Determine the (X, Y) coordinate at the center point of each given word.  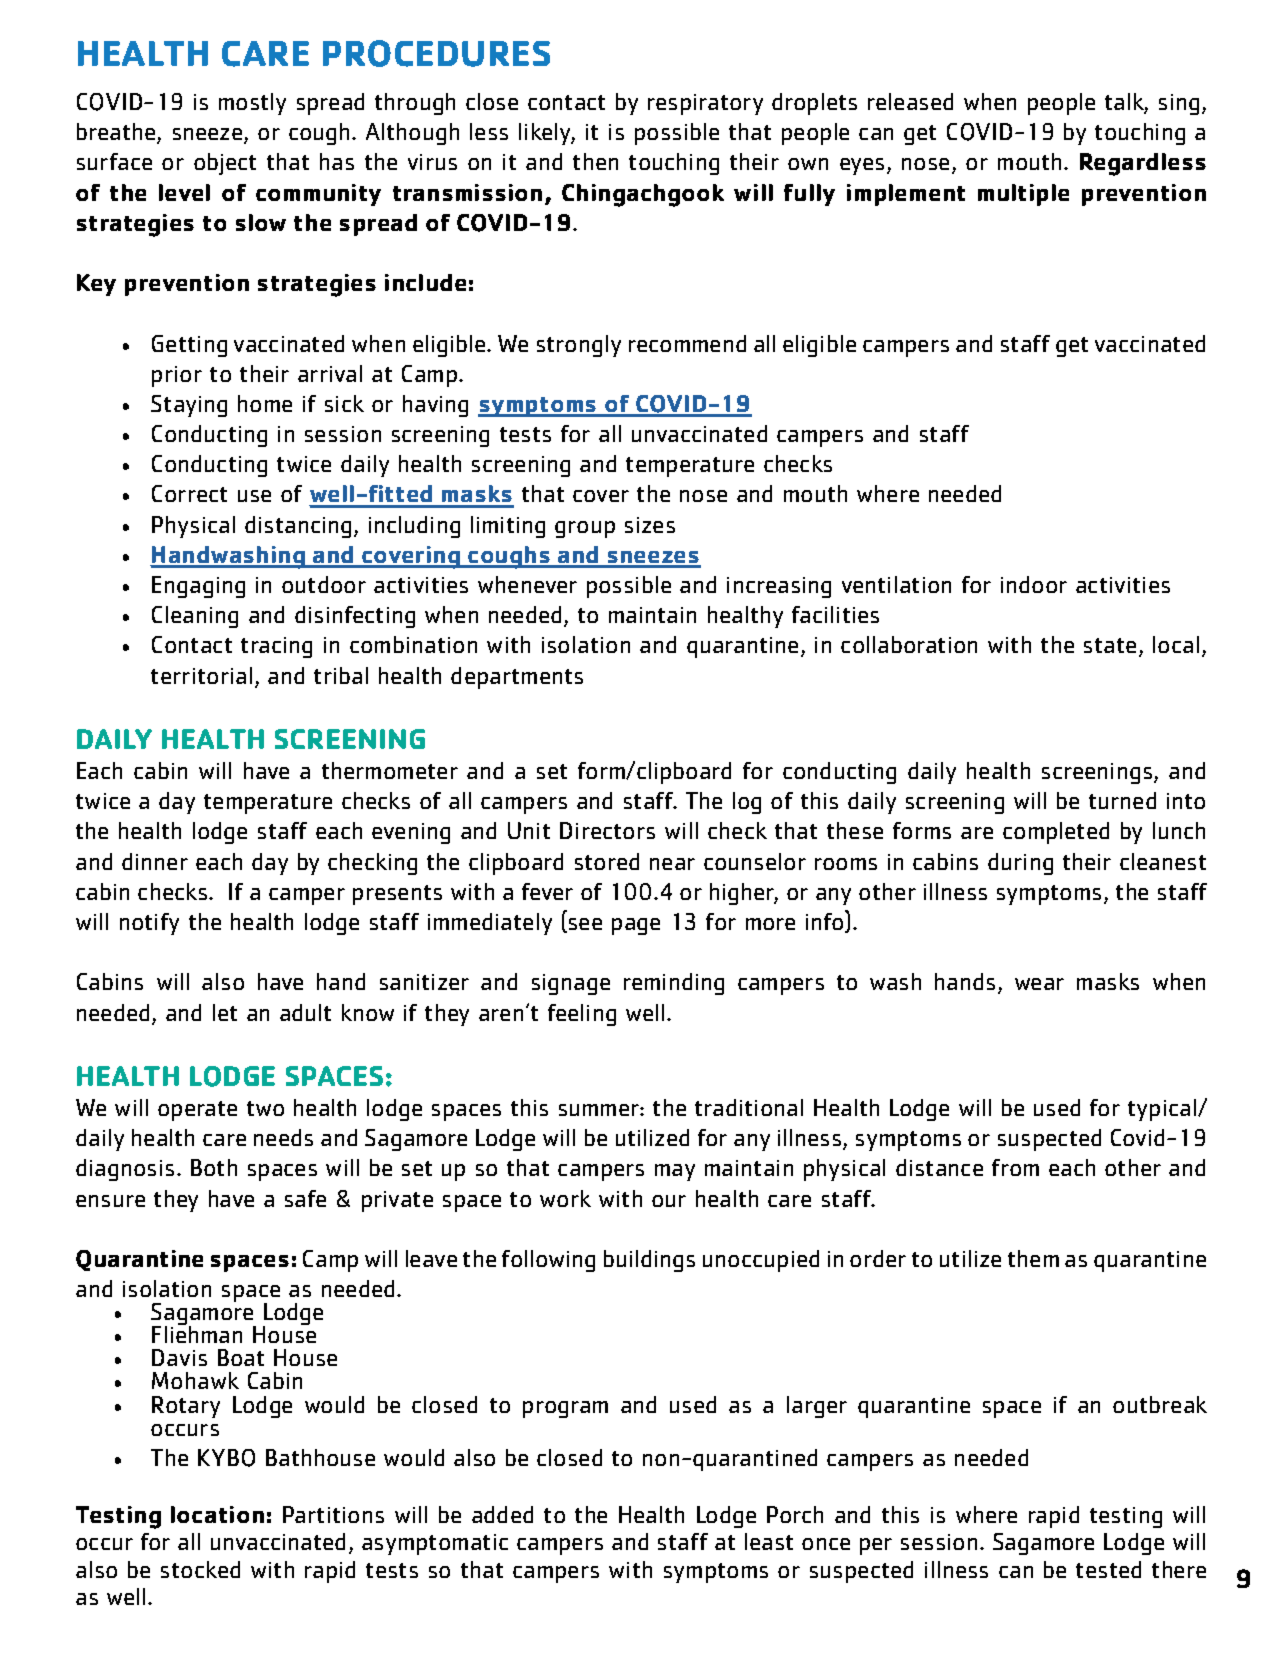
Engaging (198, 587)
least (769, 1541)
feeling (582, 1015)
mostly (252, 104)
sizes (650, 525)
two (265, 1108)
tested (1108, 1569)
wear (1039, 984)
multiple (1023, 195)
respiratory (705, 104)
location (217, 1514)
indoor (1034, 584)
